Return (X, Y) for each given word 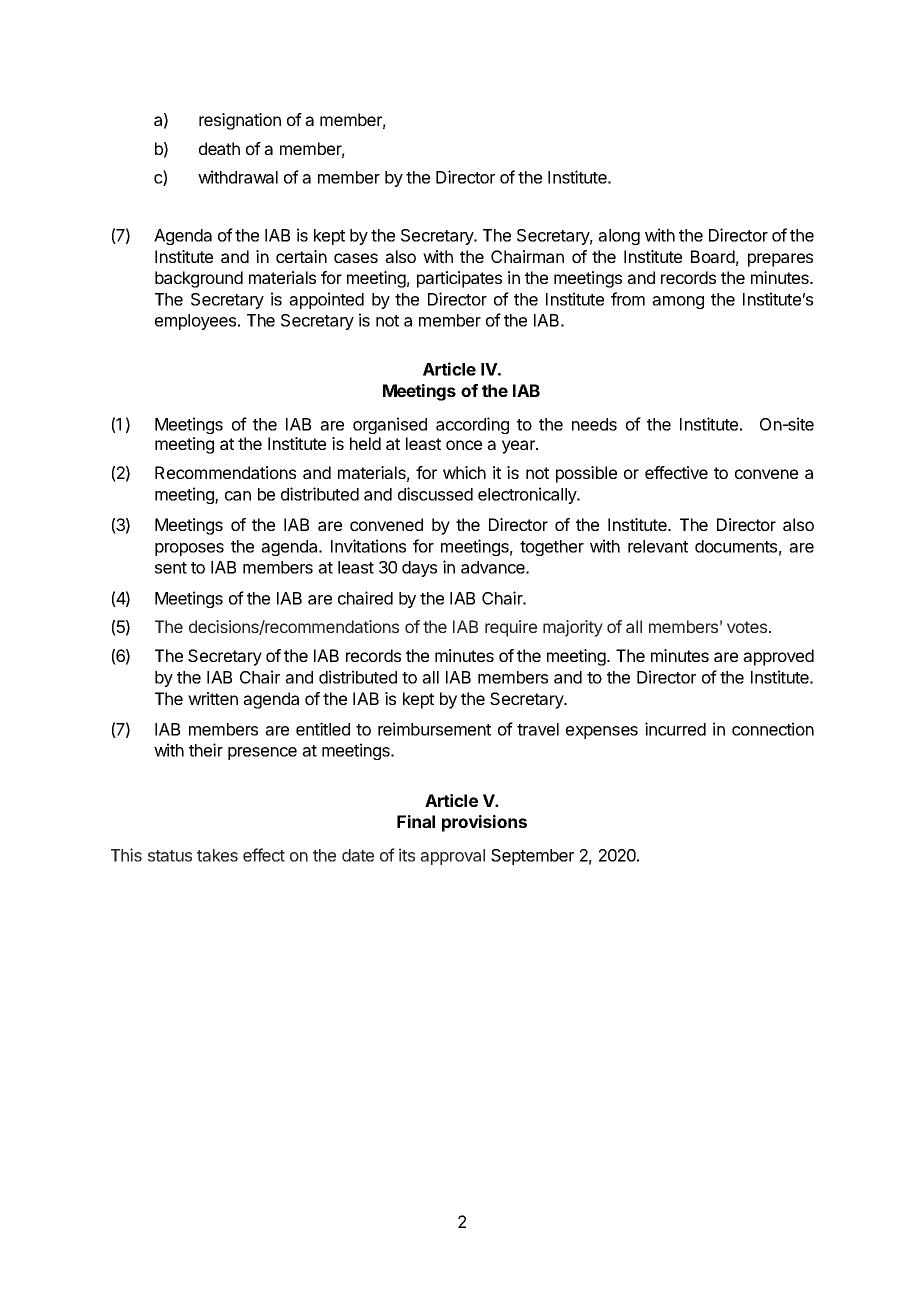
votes (748, 627)
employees (195, 322)
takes (217, 855)
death (219, 148)
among (678, 302)
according (472, 425)
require (511, 628)
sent (171, 568)
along (619, 237)
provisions (484, 823)
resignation (240, 121)
